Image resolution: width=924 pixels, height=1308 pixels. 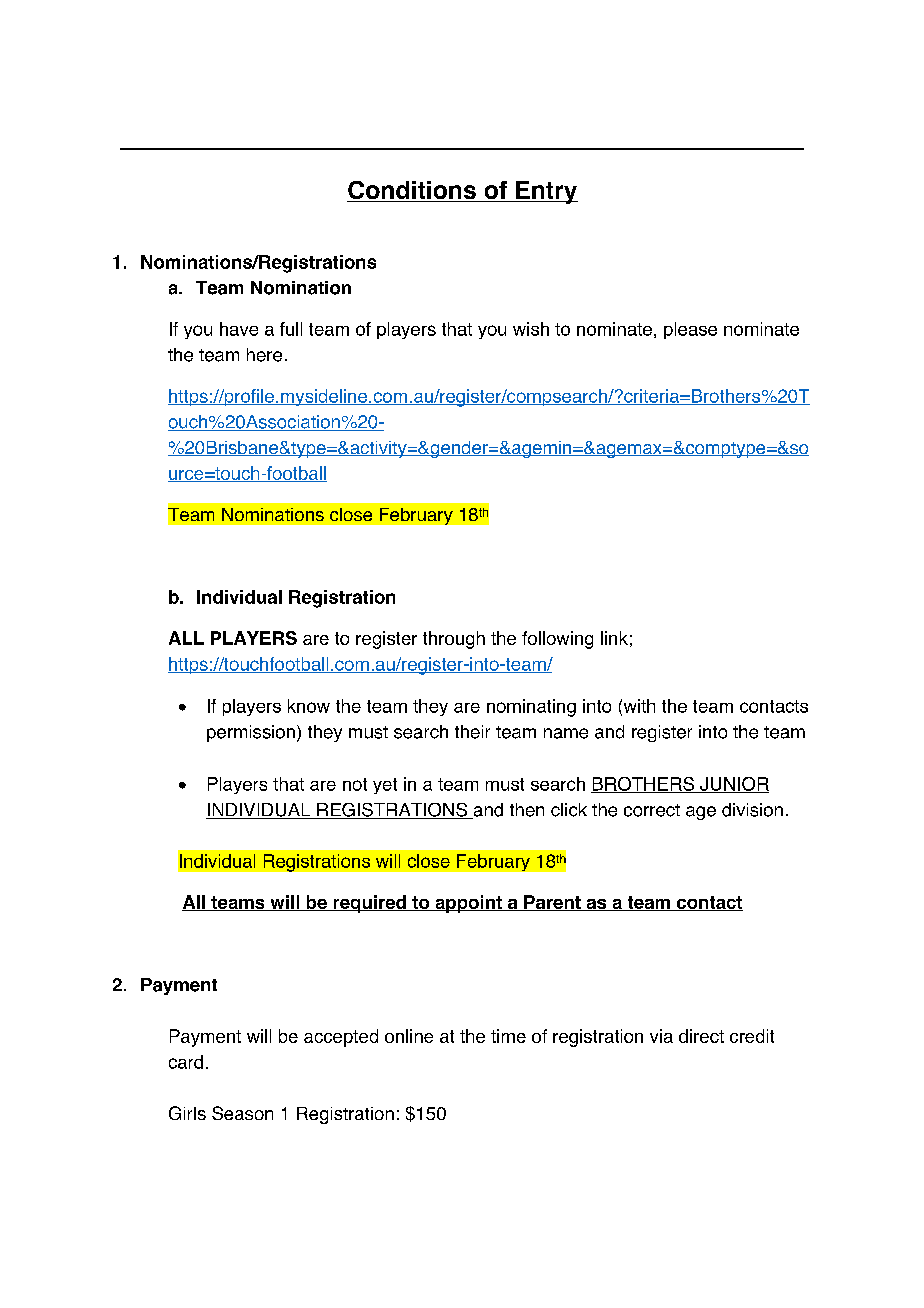 I want to click on time, so click(x=508, y=1036).
